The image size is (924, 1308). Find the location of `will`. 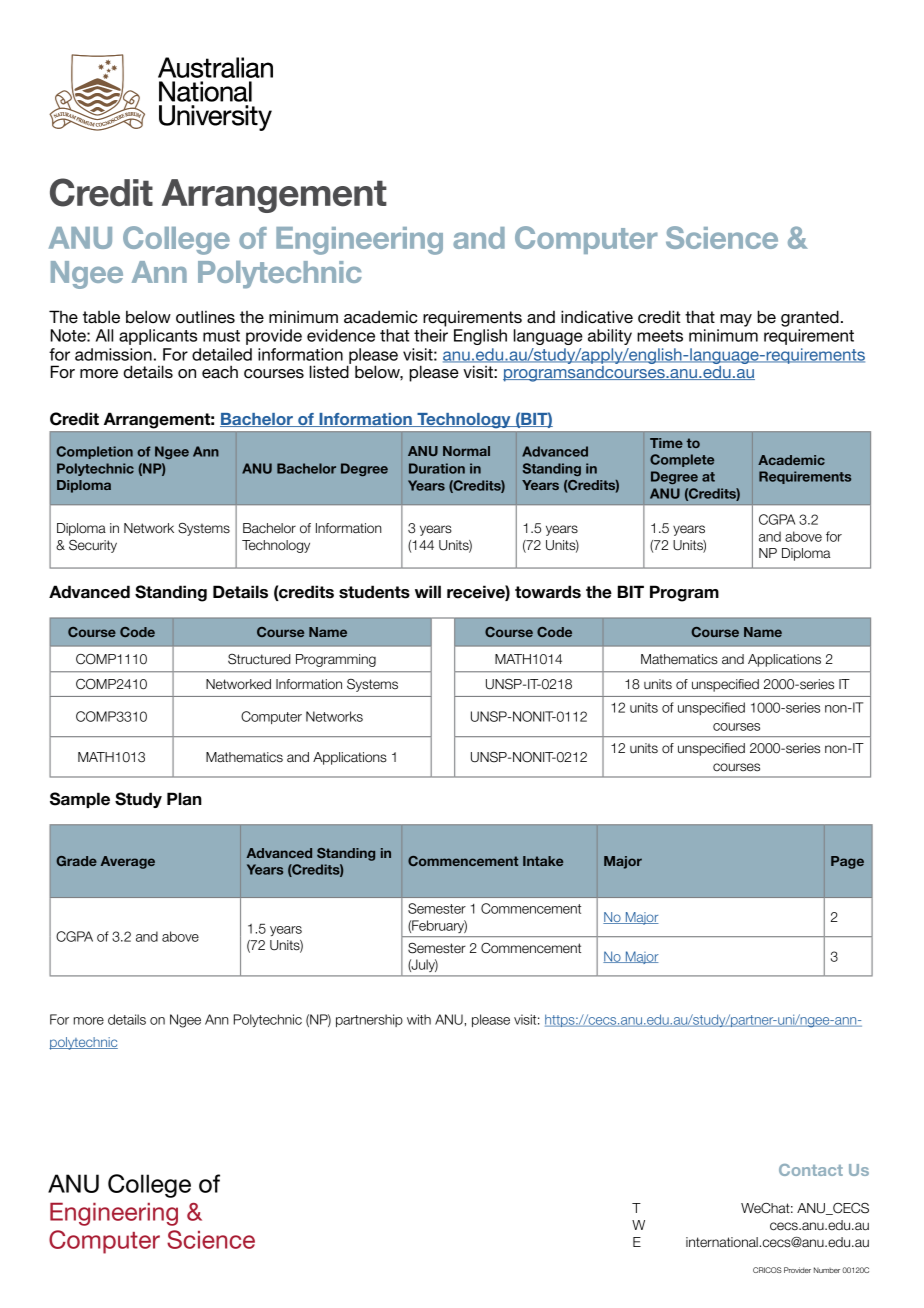

will is located at coordinates (428, 591).
